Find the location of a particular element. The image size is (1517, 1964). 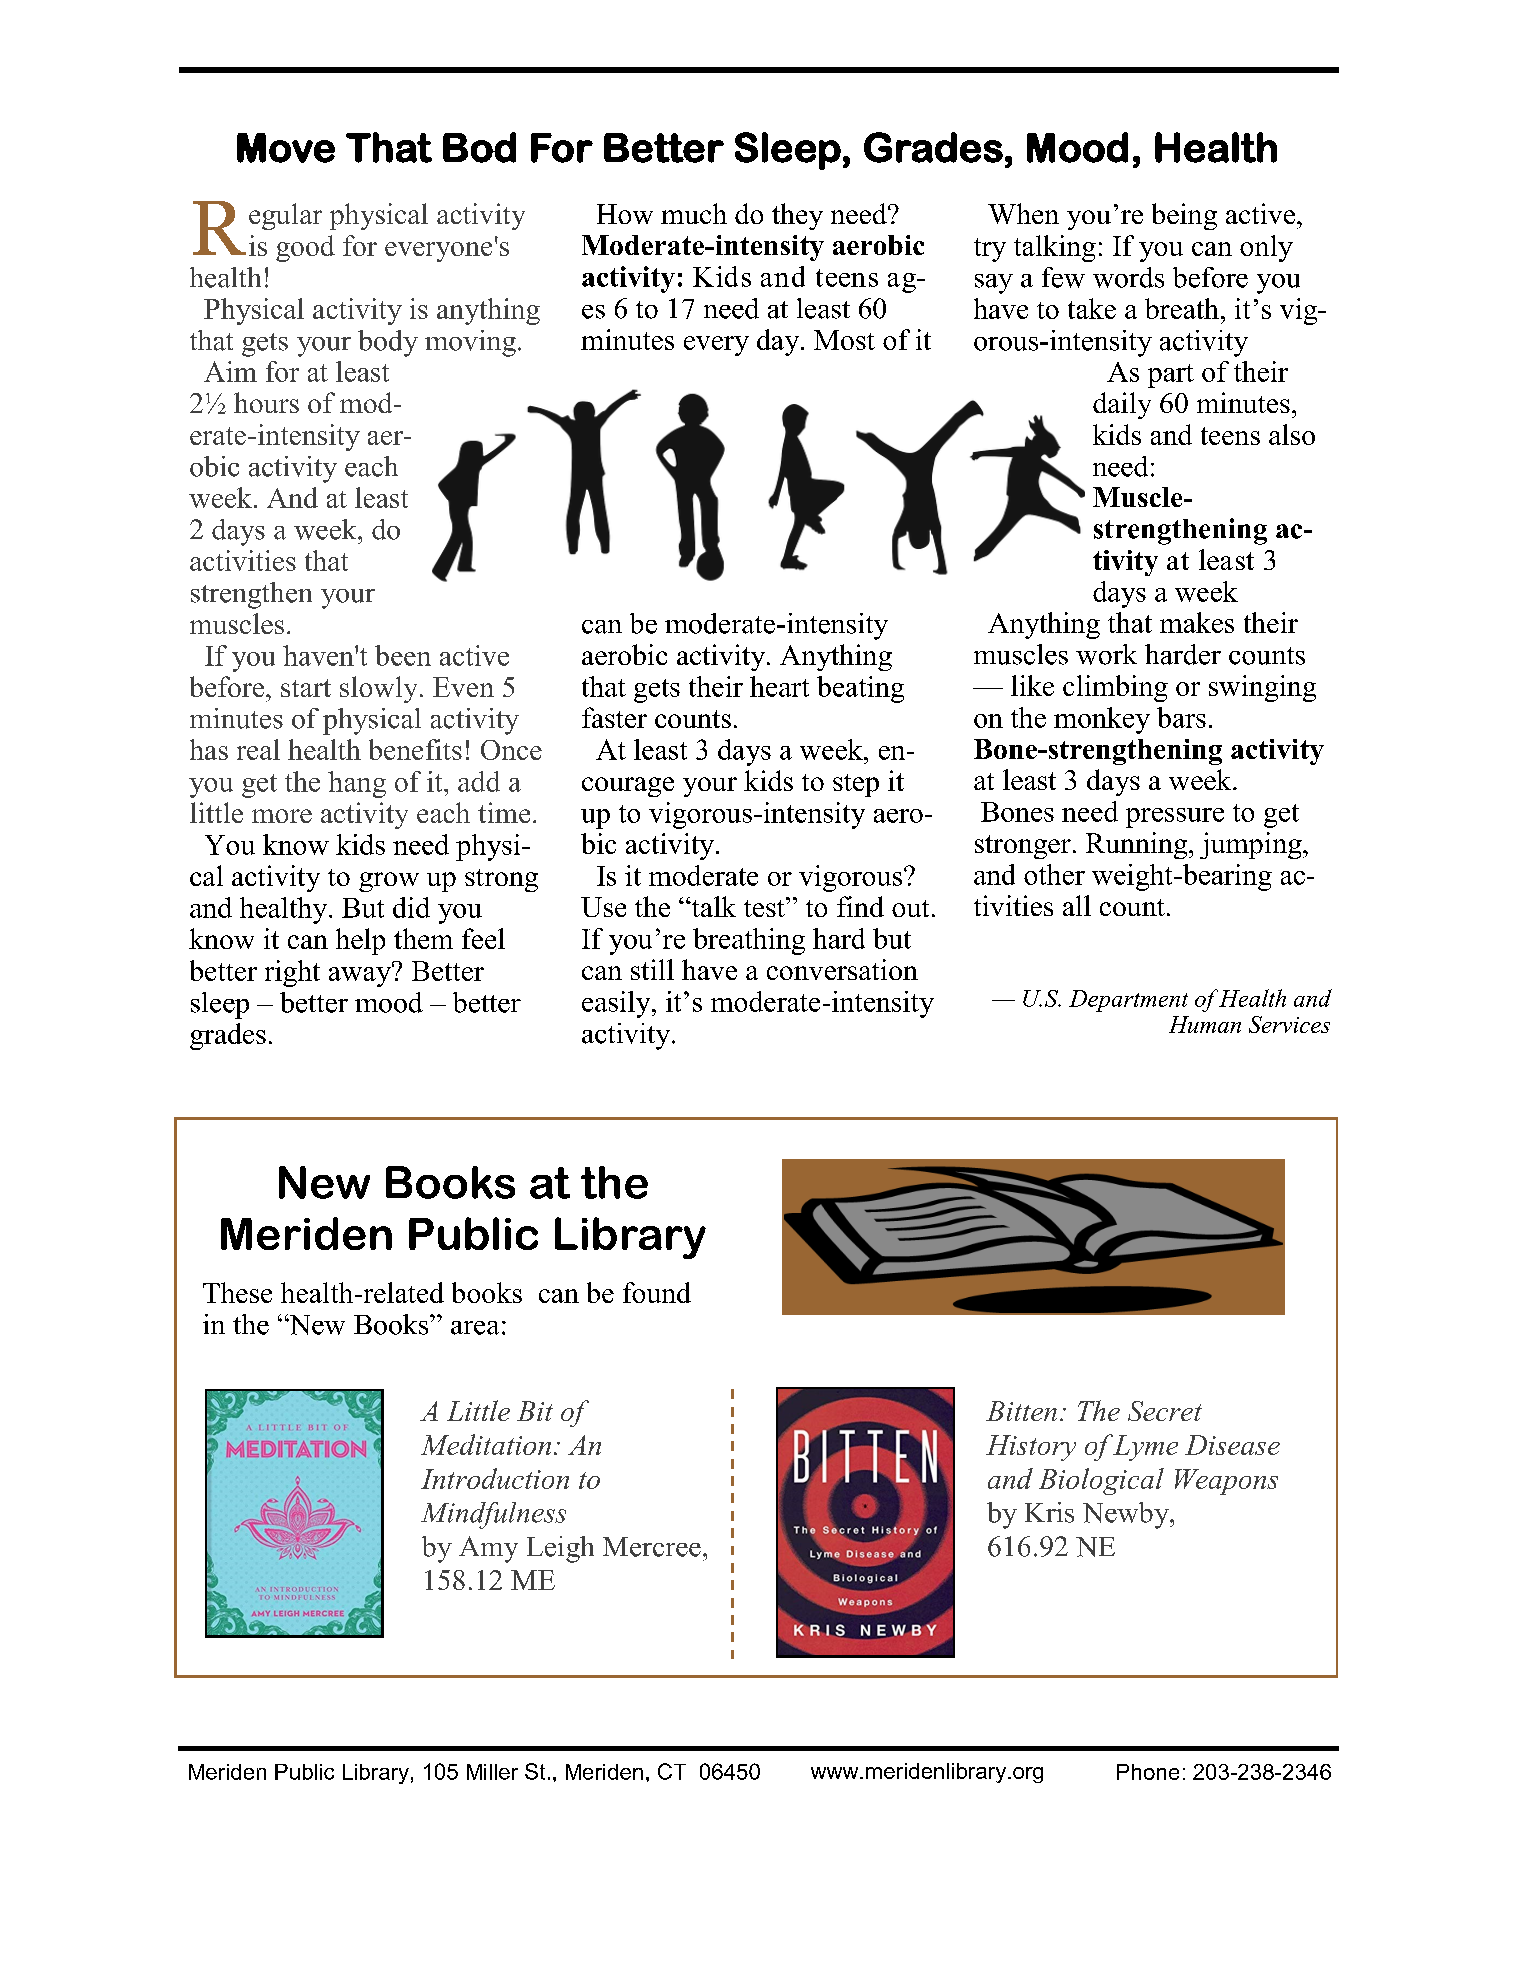

hang is located at coordinates (357, 784).
